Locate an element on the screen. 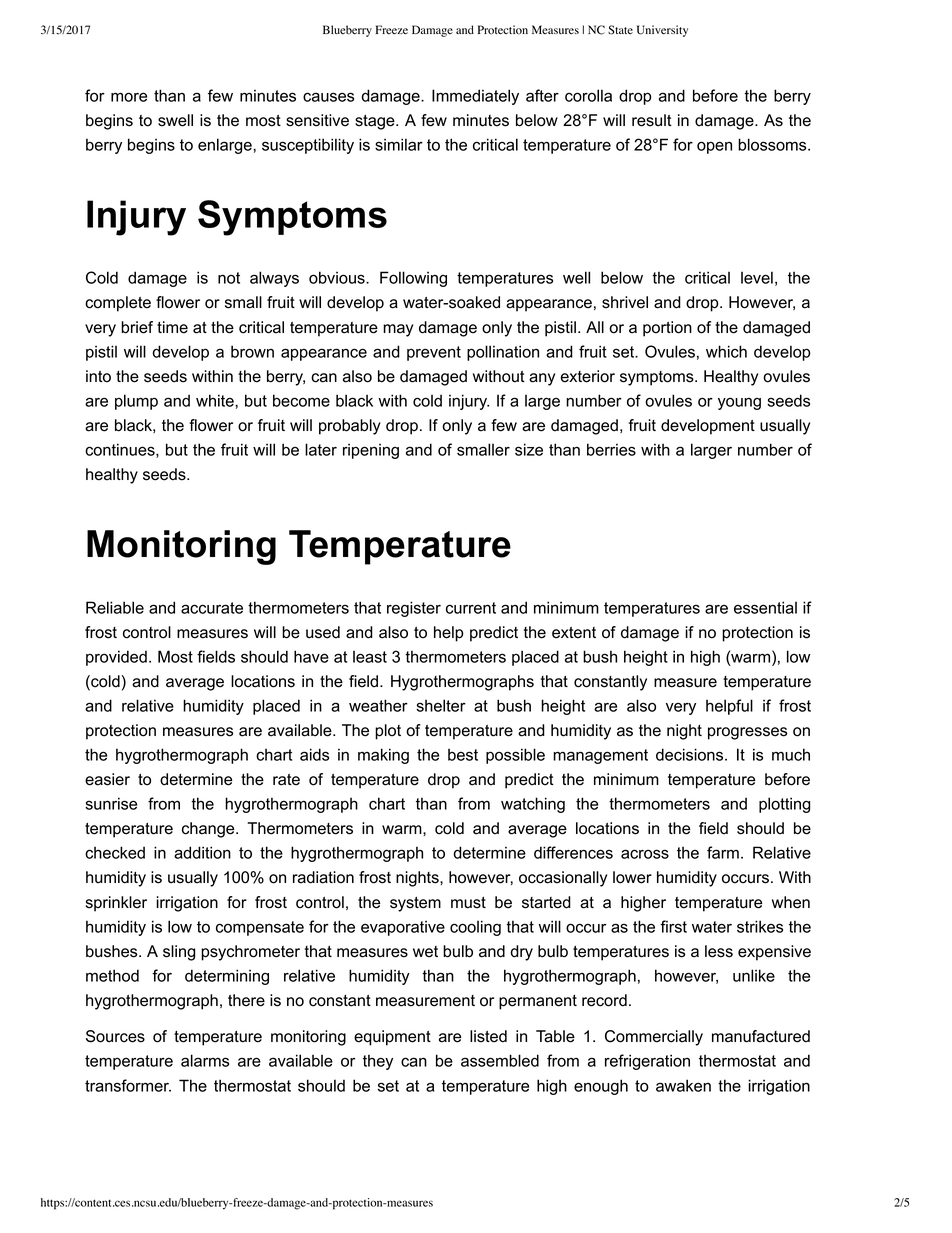 The width and height of the screenshot is (952, 1233). current is located at coordinates (471, 608).
